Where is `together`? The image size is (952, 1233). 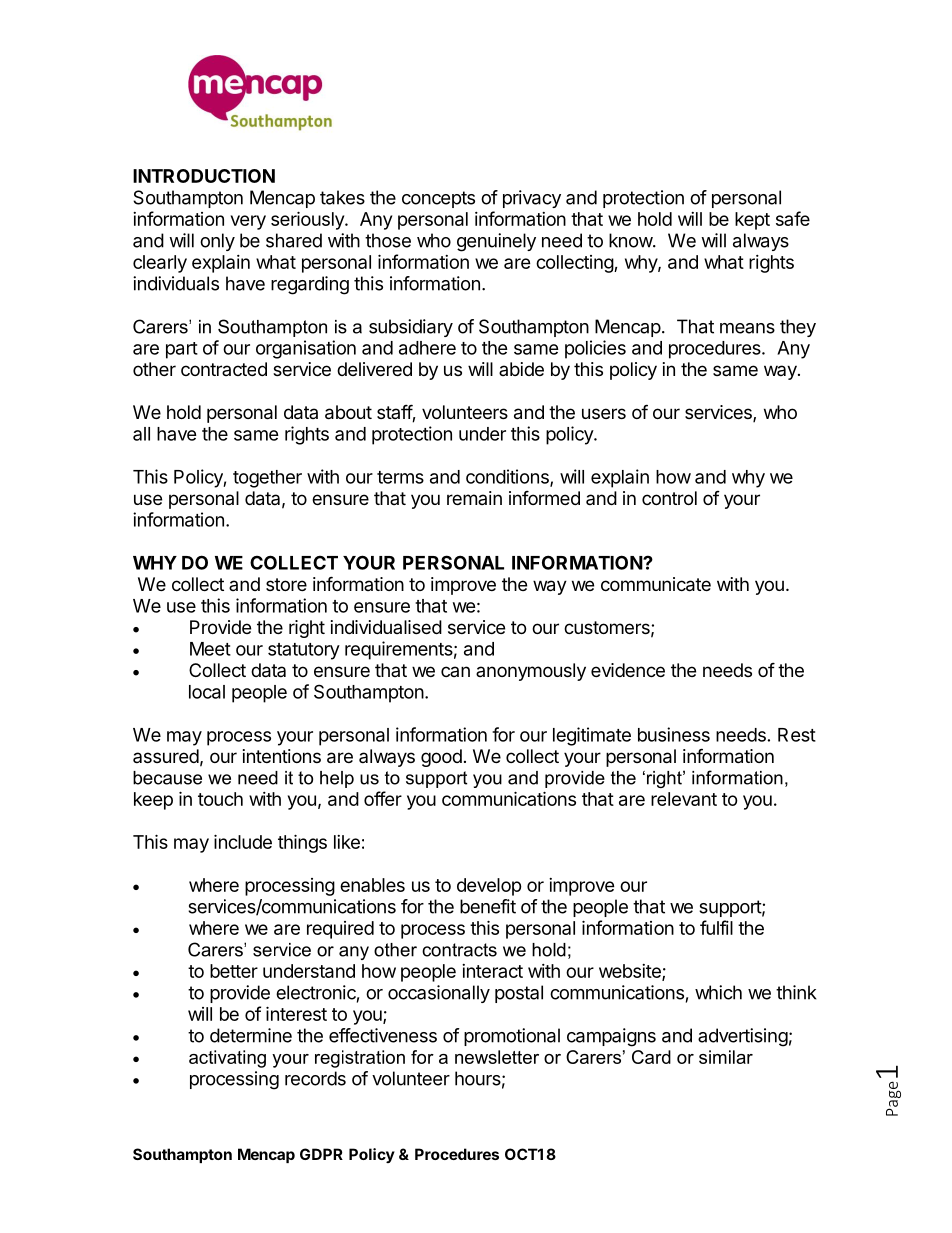
together is located at coordinates (267, 479).
